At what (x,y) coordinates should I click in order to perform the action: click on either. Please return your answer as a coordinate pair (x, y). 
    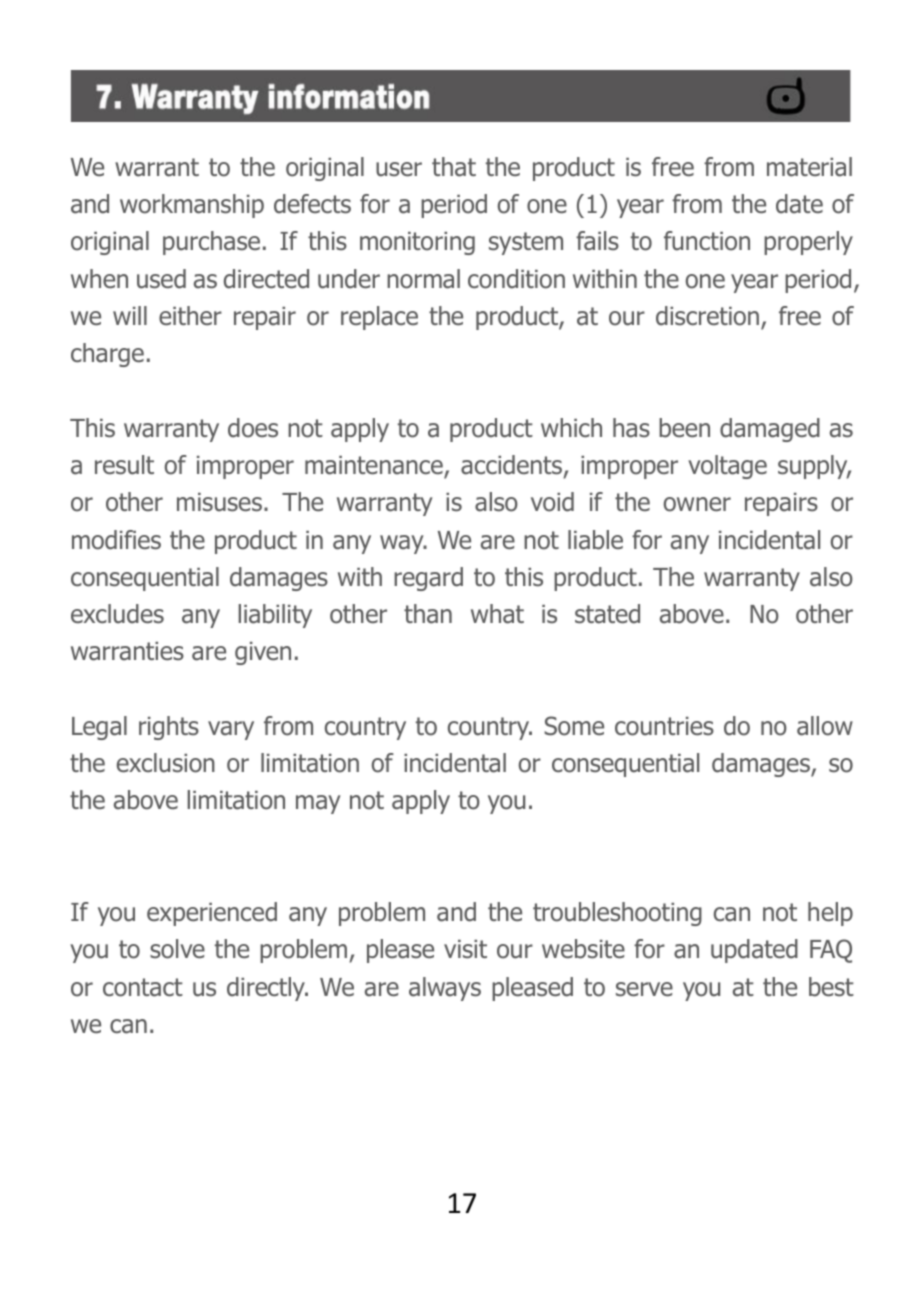
    Looking at the image, I should click on (190, 316).
